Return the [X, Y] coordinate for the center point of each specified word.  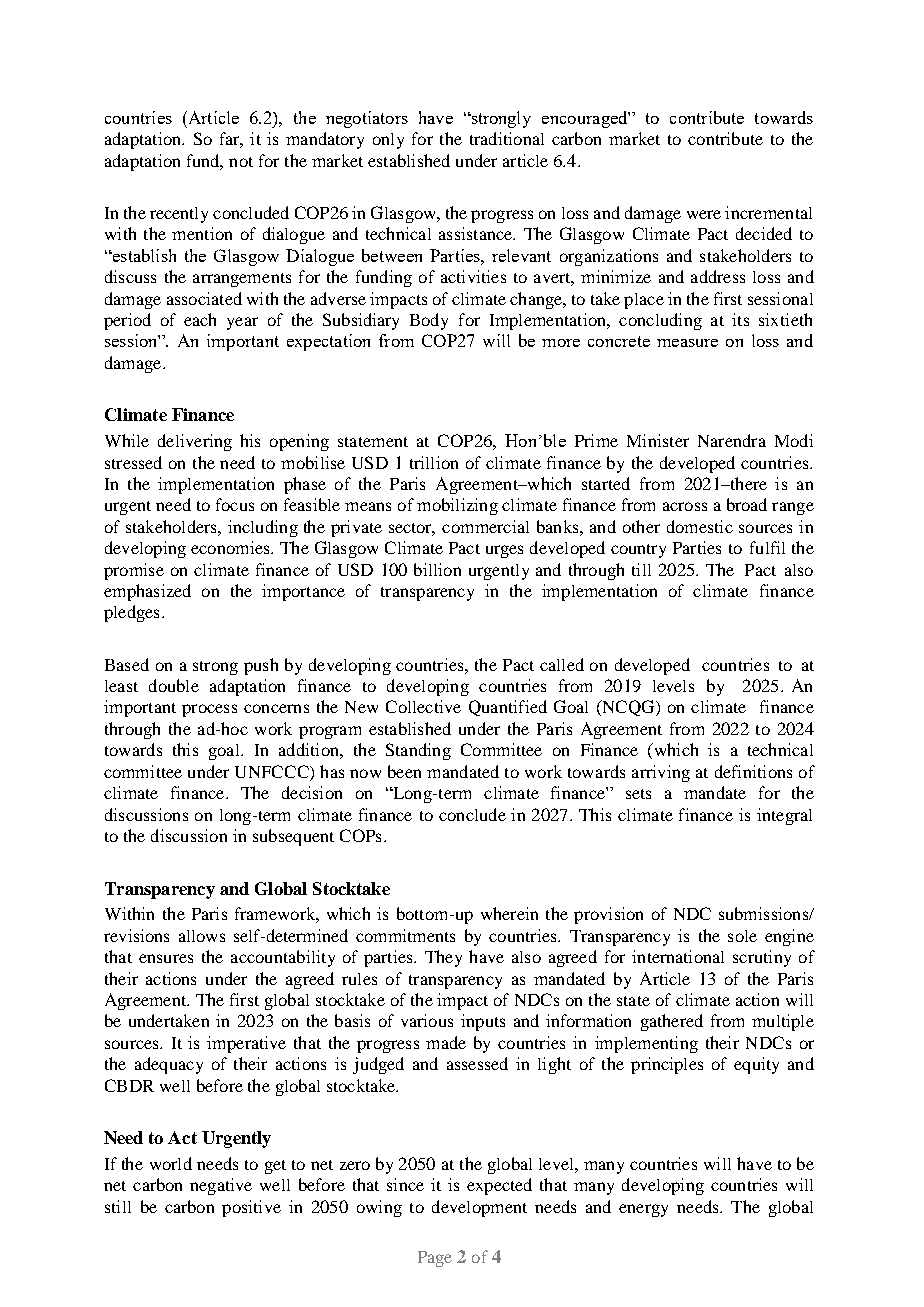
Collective [423, 706]
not [241, 162]
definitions [753, 771]
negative [221, 1186]
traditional [507, 138]
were [704, 214]
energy [643, 1210]
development [479, 1208]
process [209, 710]
